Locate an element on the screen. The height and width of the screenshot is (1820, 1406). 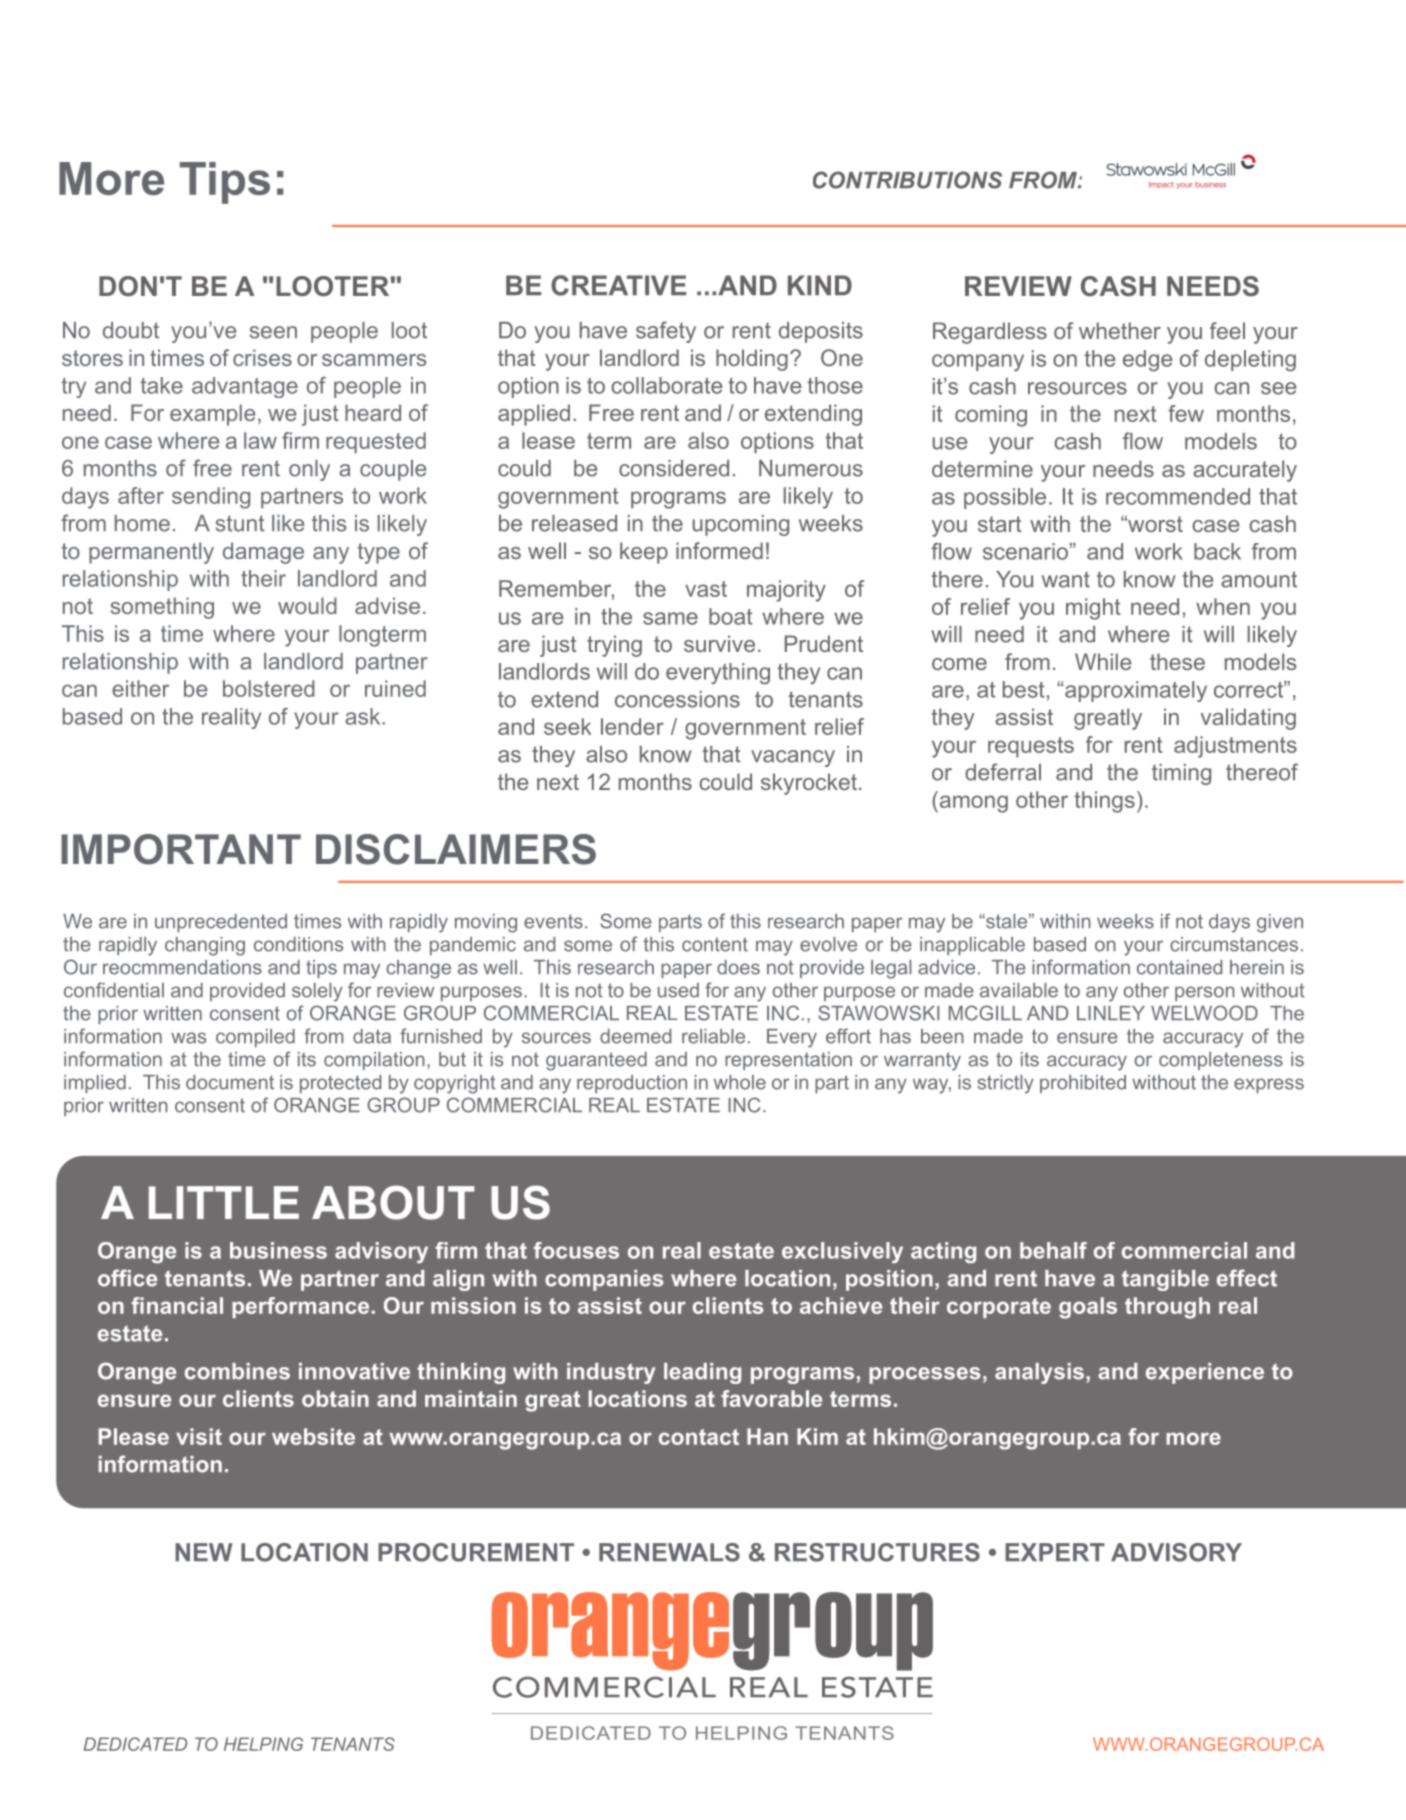
HELPING is located at coordinates (263, 1744).
